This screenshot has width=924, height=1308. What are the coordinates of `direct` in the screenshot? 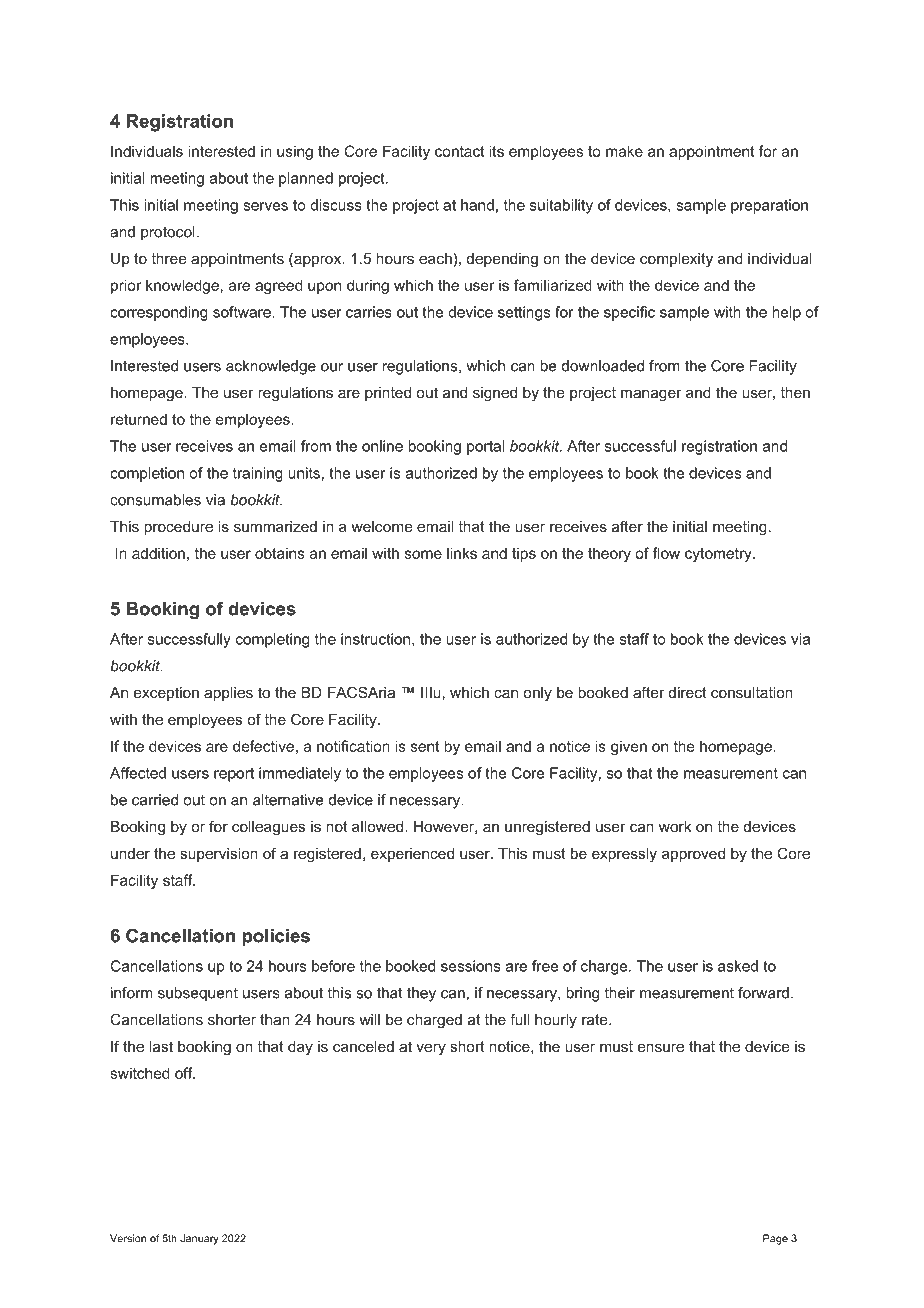 It's located at (687, 692).
